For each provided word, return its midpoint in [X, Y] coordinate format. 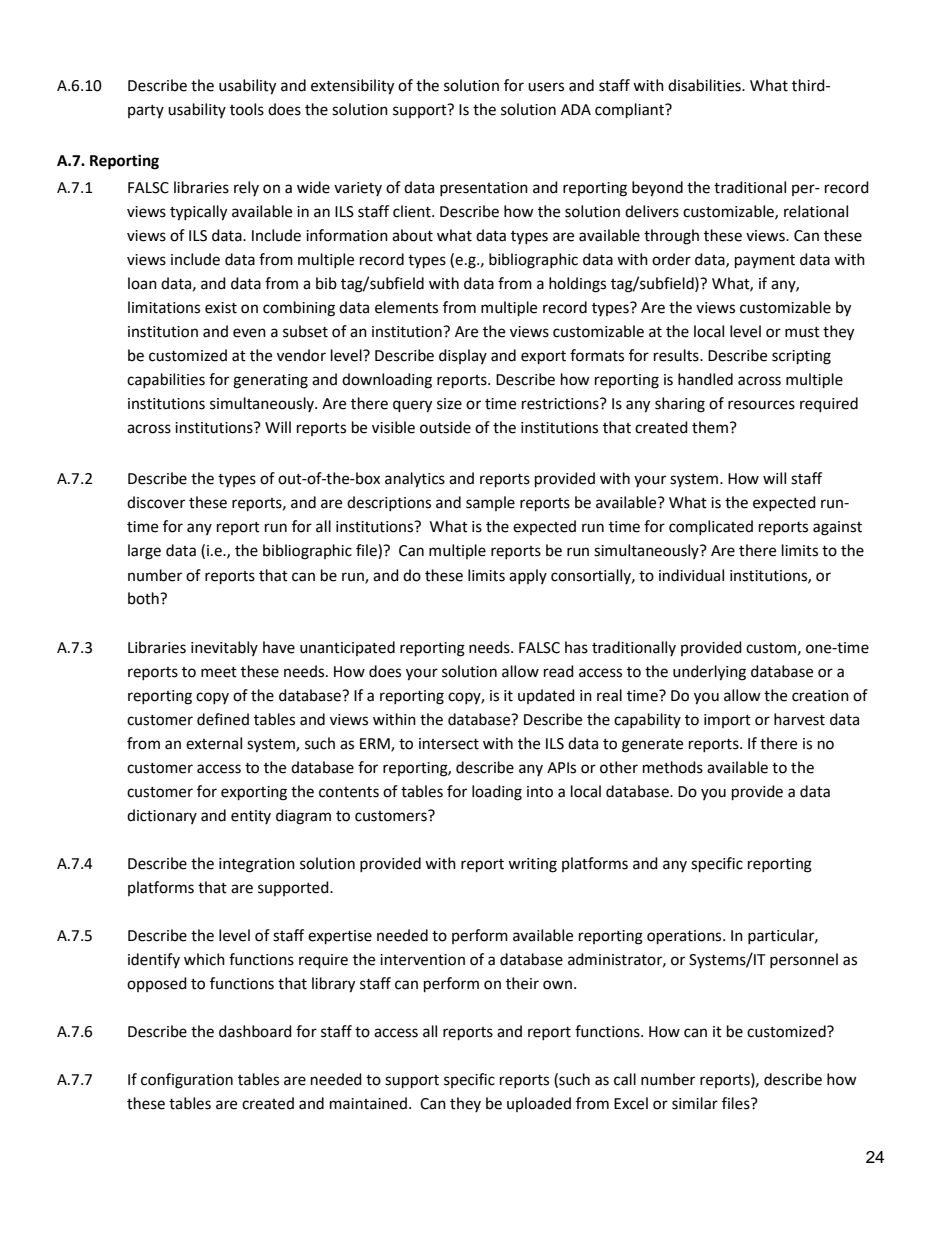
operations [685, 937]
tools [247, 109]
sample [490, 503]
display [463, 356]
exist [221, 308]
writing [532, 865]
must [802, 332]
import [727, 721]
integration [257, 865]
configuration [187, 1081]
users [546, 87]
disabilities [705, 85]
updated [546, 696]
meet [219, 672]
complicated [711, 527]
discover [156, 502]
